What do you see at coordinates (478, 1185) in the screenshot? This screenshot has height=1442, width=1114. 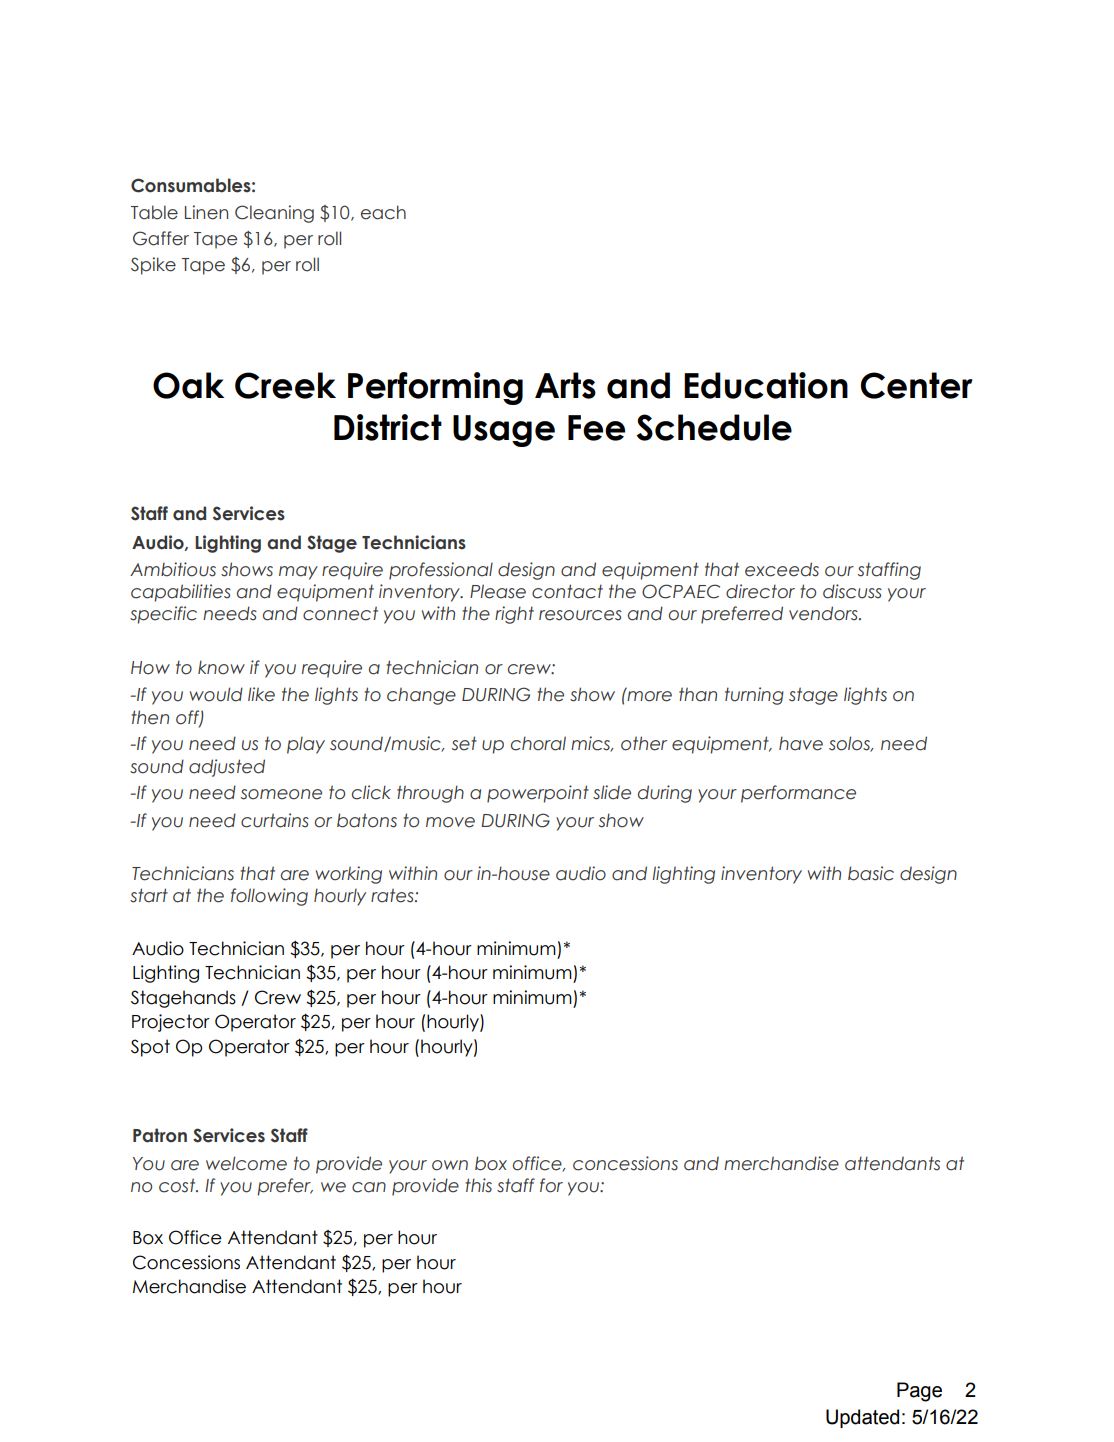 I see `this` at bounding box center [478, 1185].
